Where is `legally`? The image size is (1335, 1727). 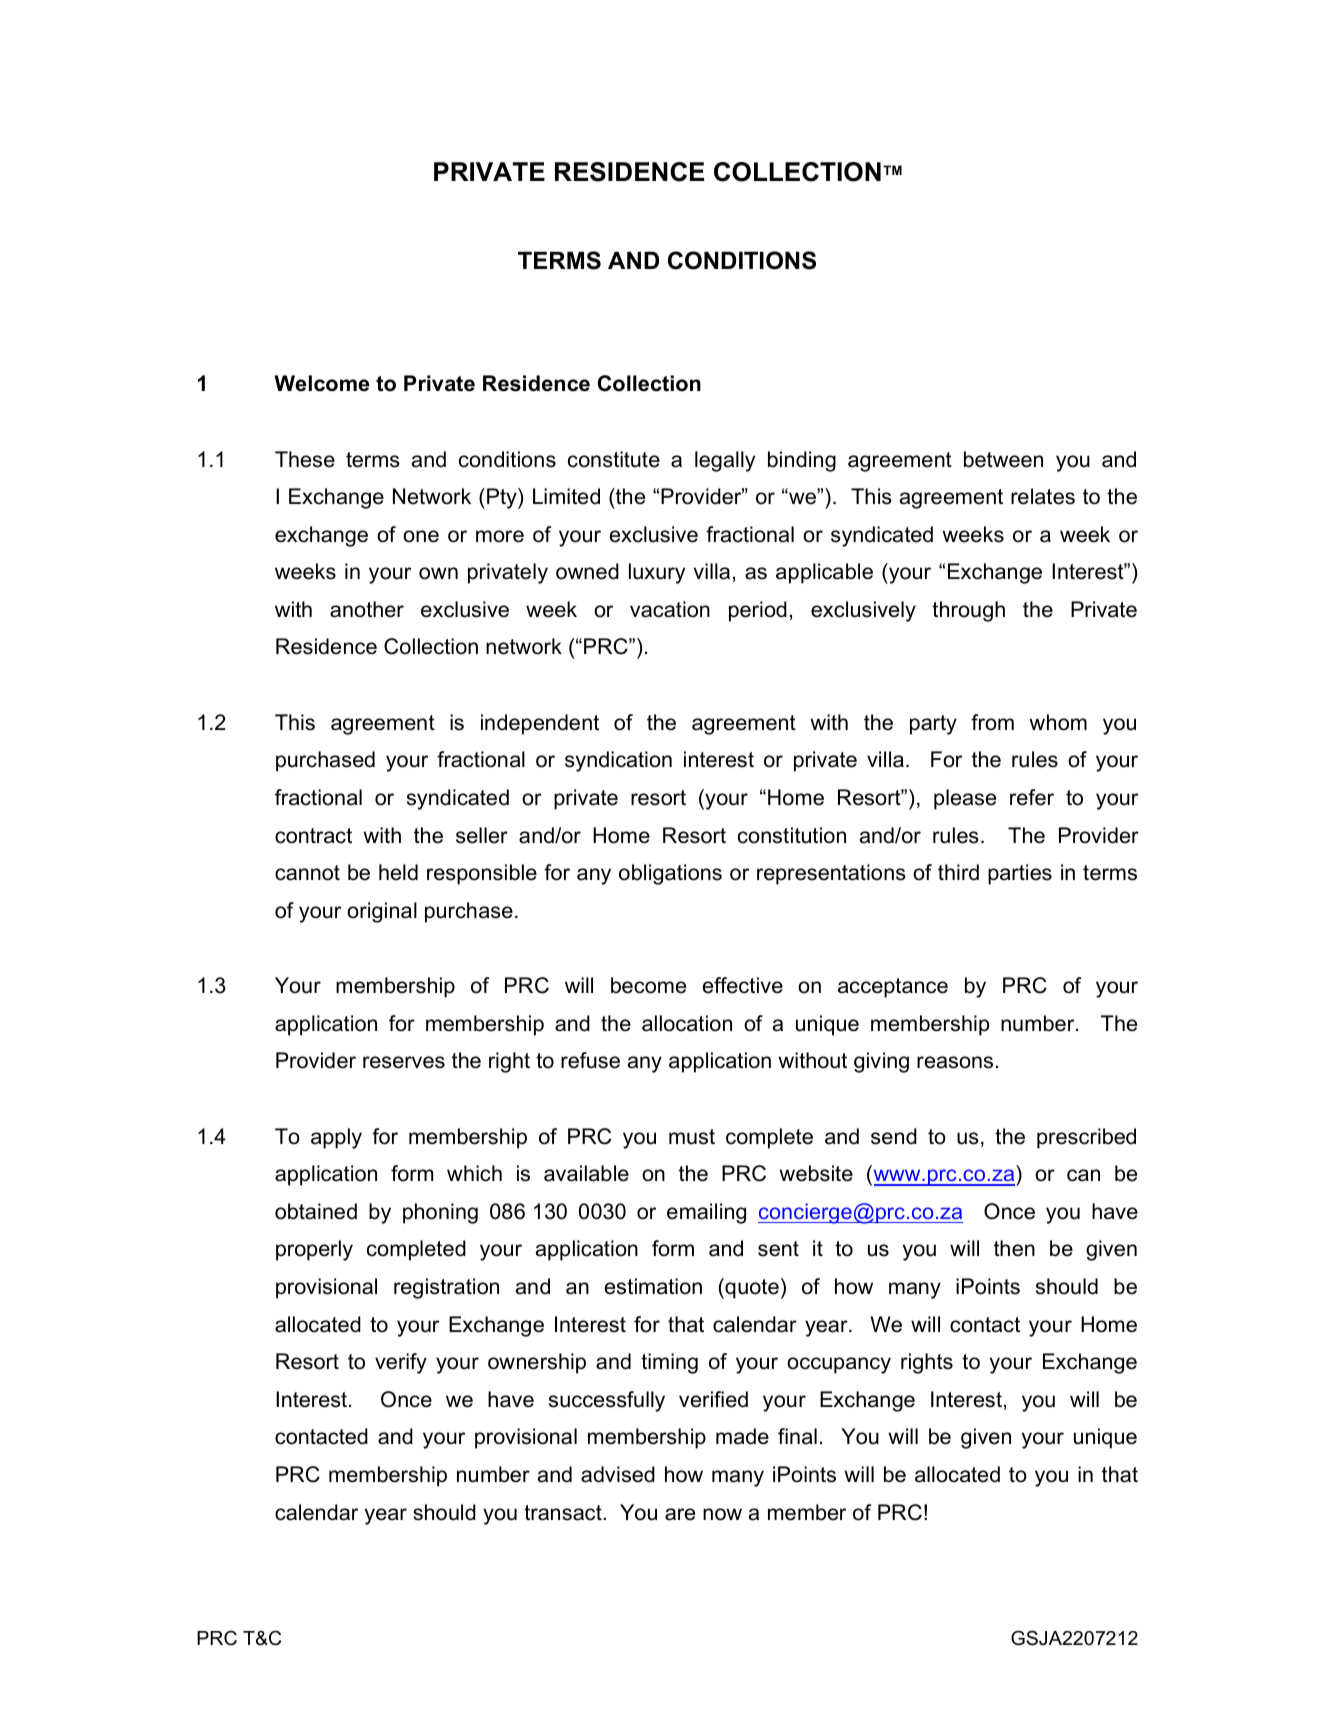
legally is located at coordinates (725, 461).
